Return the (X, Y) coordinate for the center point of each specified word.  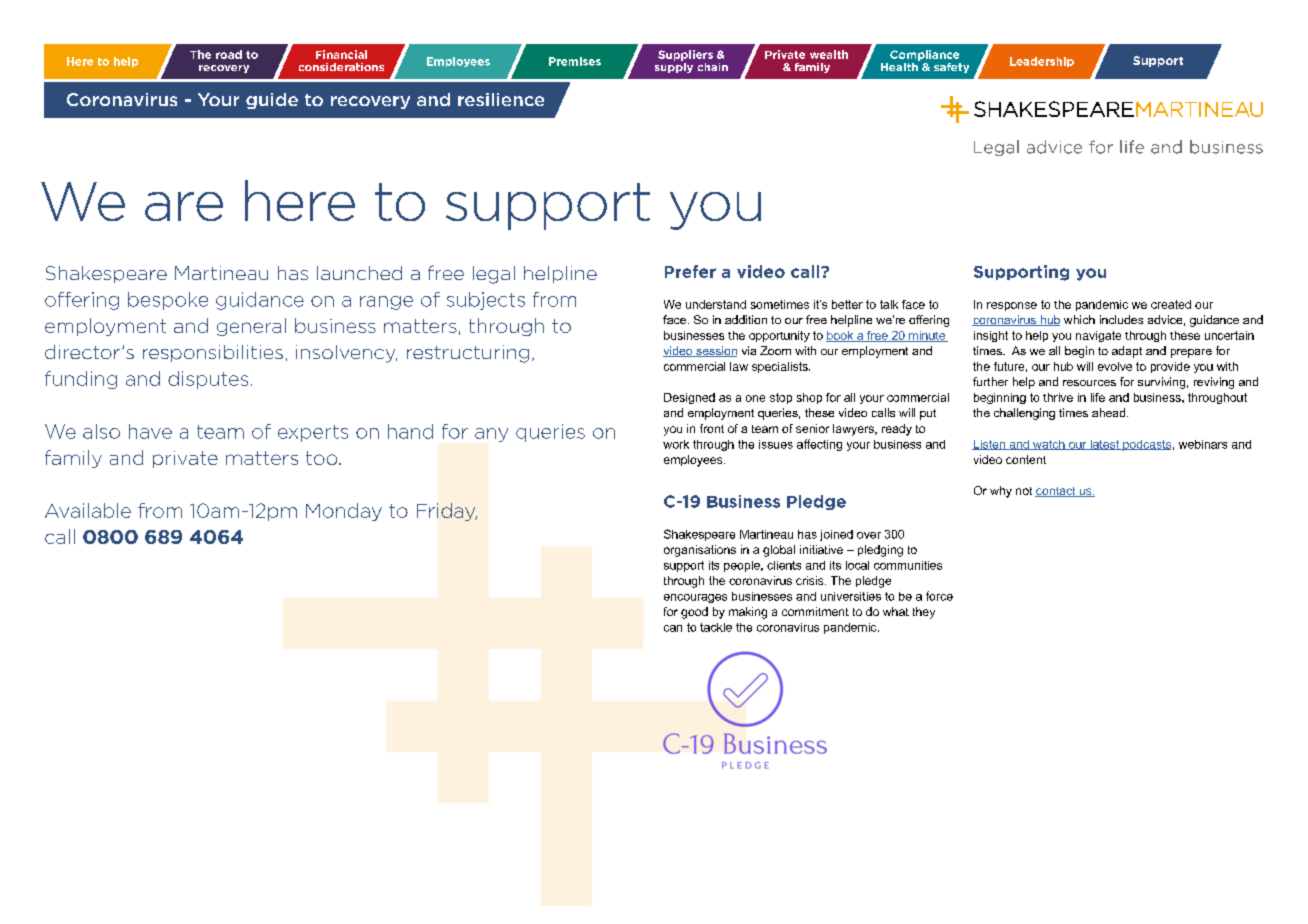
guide (272, 101)
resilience (501, 99)
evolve (1115, 366)
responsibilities (213, 353)
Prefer (690, 271)
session (715, 351)
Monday (344, 512)
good (694, 613)
